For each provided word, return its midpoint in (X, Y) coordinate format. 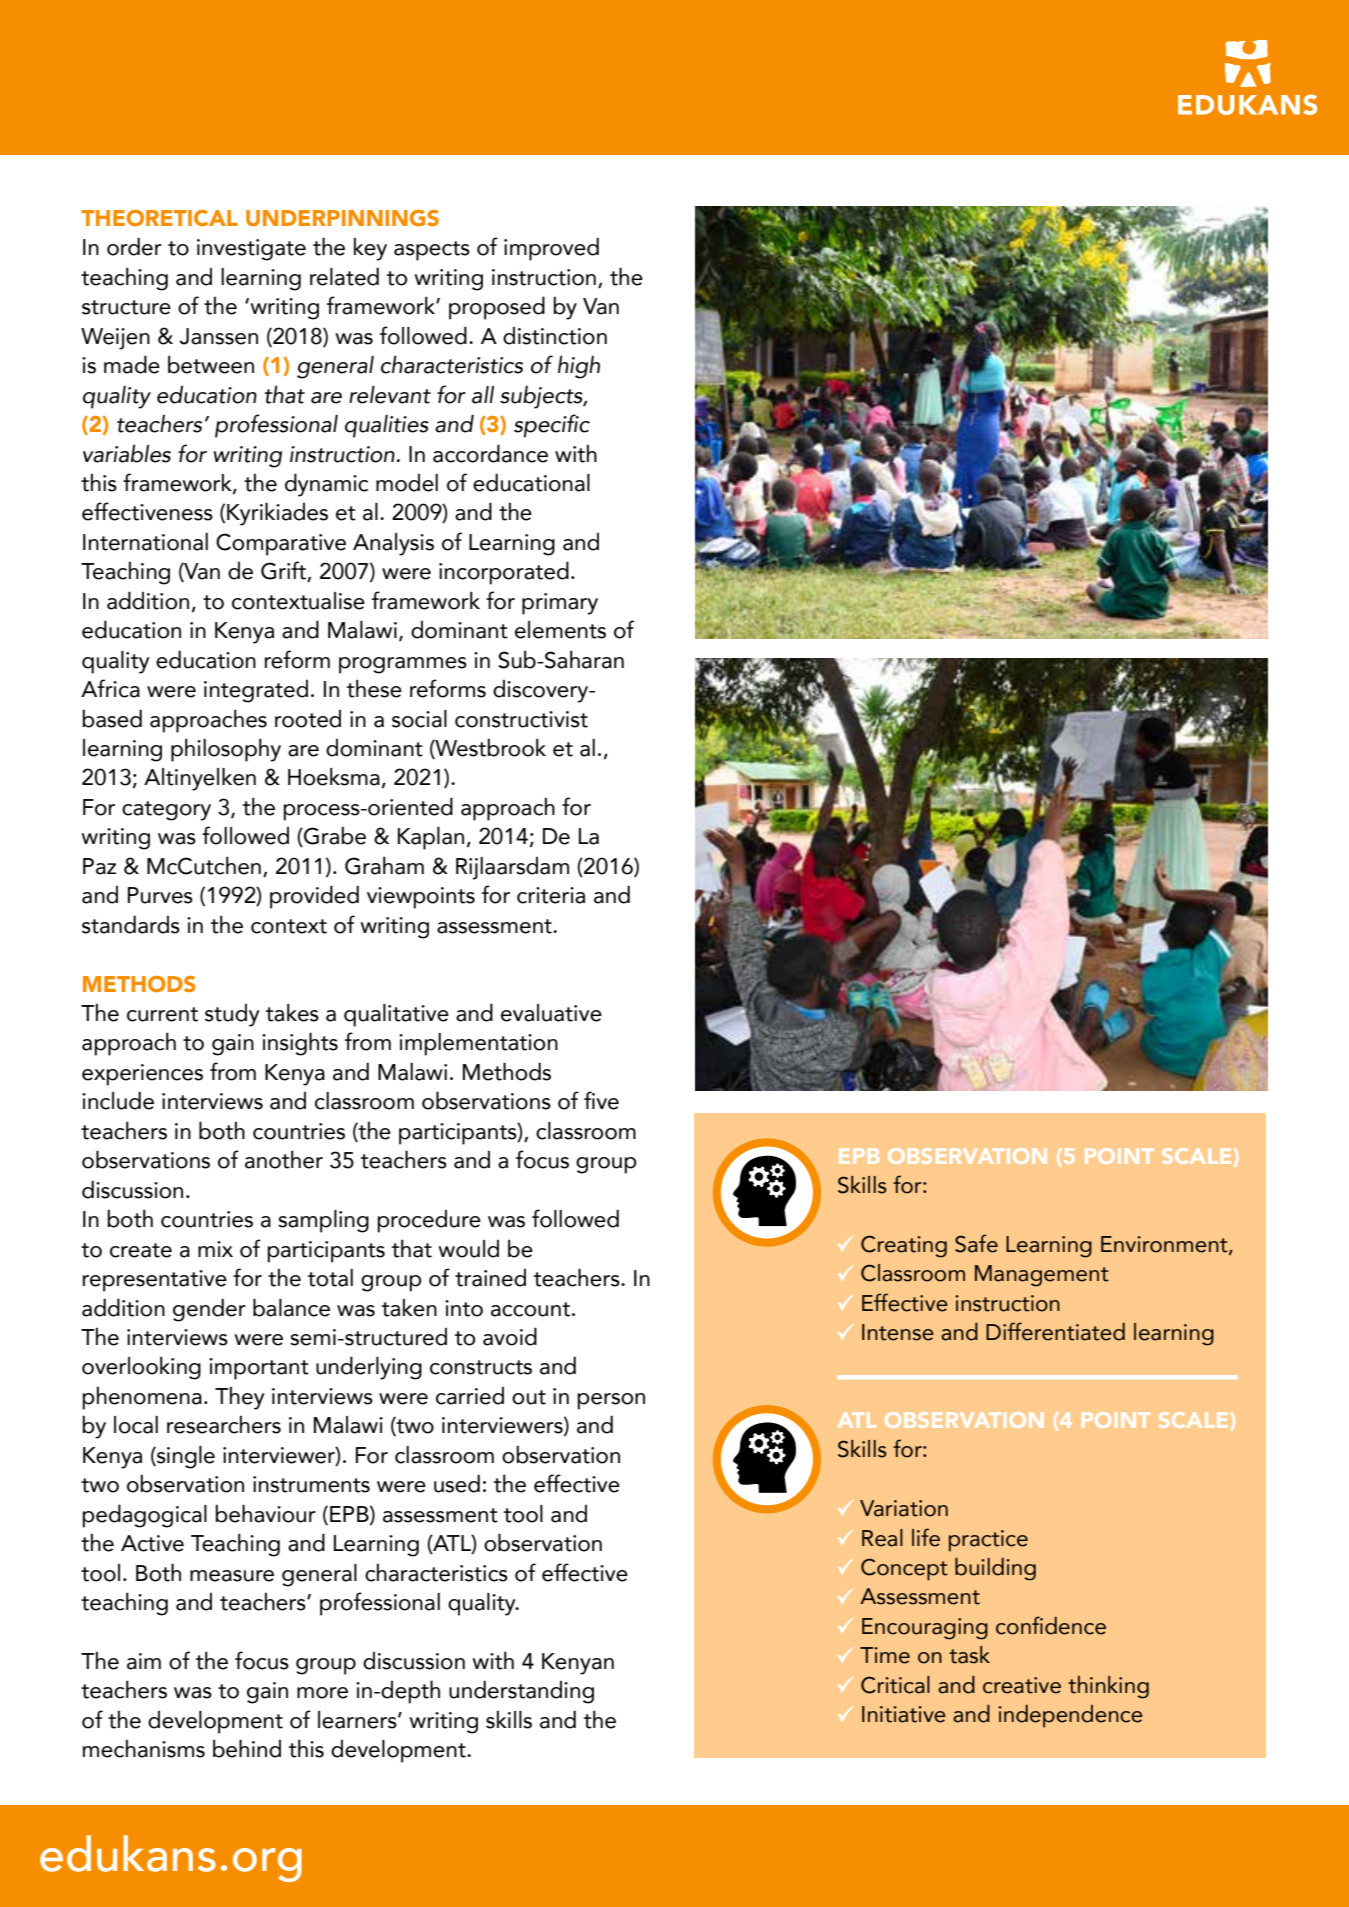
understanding (521, 1692)
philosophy (226, 750)
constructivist (521, 719)
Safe (976, 1243)
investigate (251, 250)
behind (247, 1748)
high (579, 367)
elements (560, 630)
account (530, 1309)
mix (215, 1249)
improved (551, 249)
